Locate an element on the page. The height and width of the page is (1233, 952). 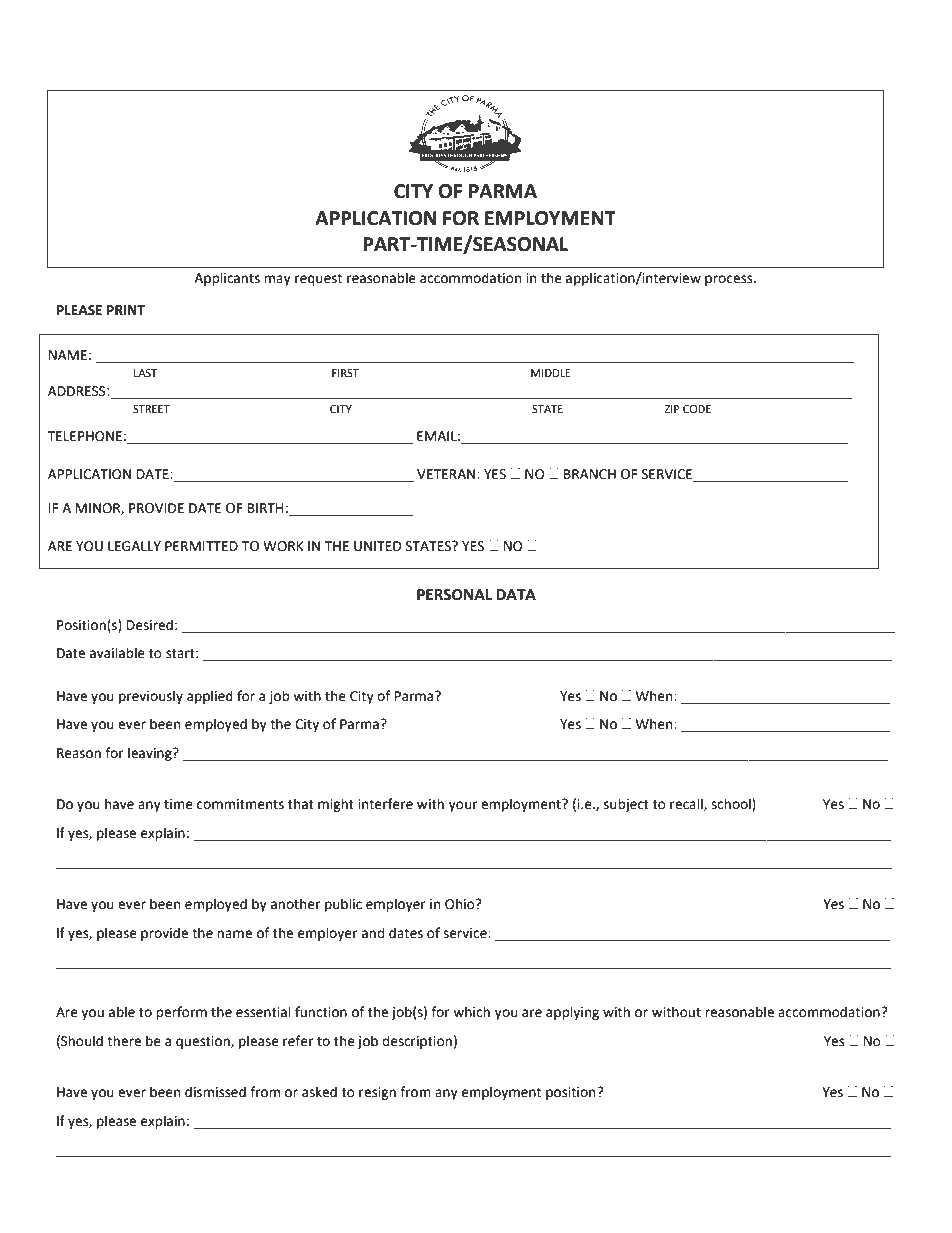
your is located at coordinates (463, 806).
